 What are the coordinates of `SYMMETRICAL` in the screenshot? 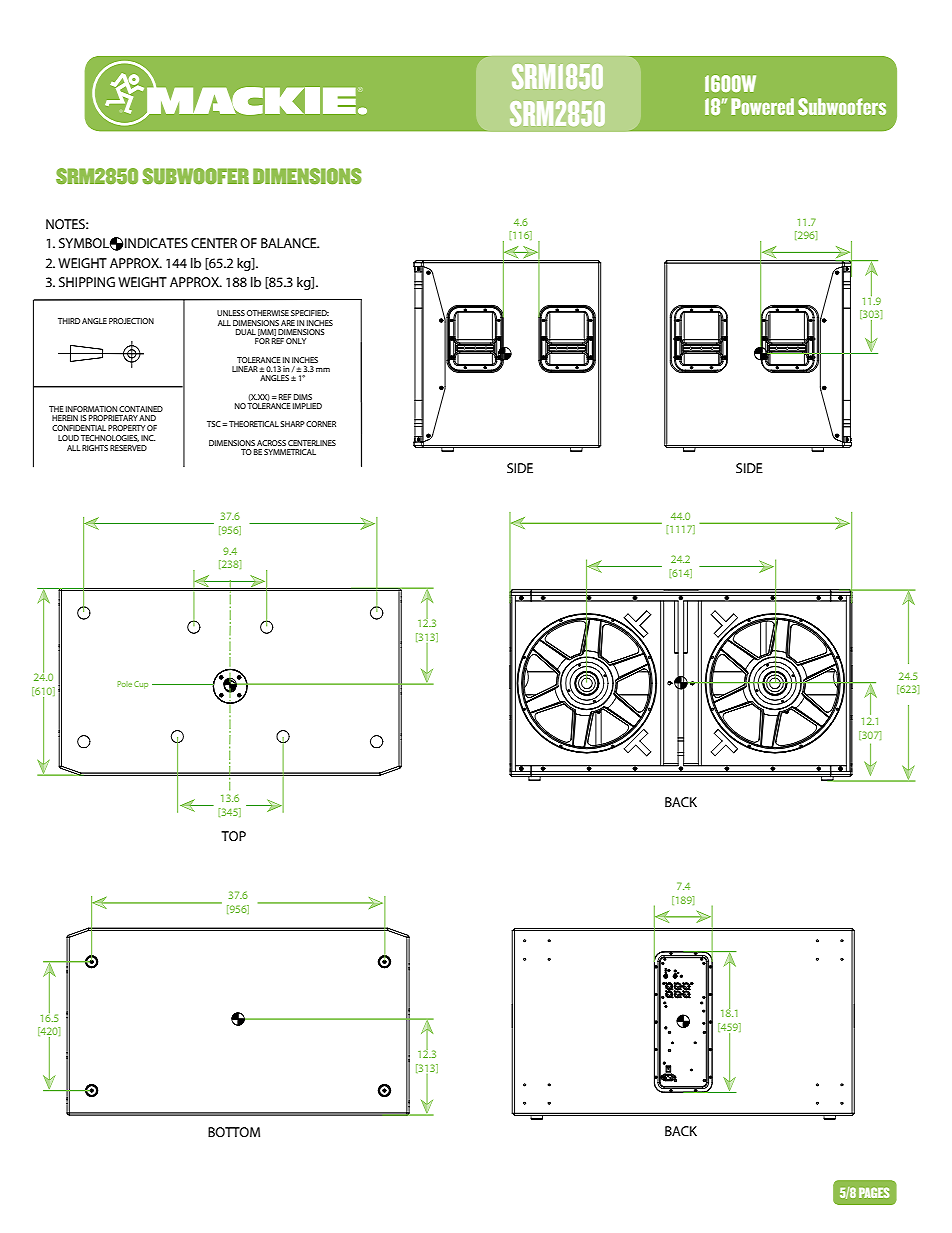 It's located at (290, 452).
